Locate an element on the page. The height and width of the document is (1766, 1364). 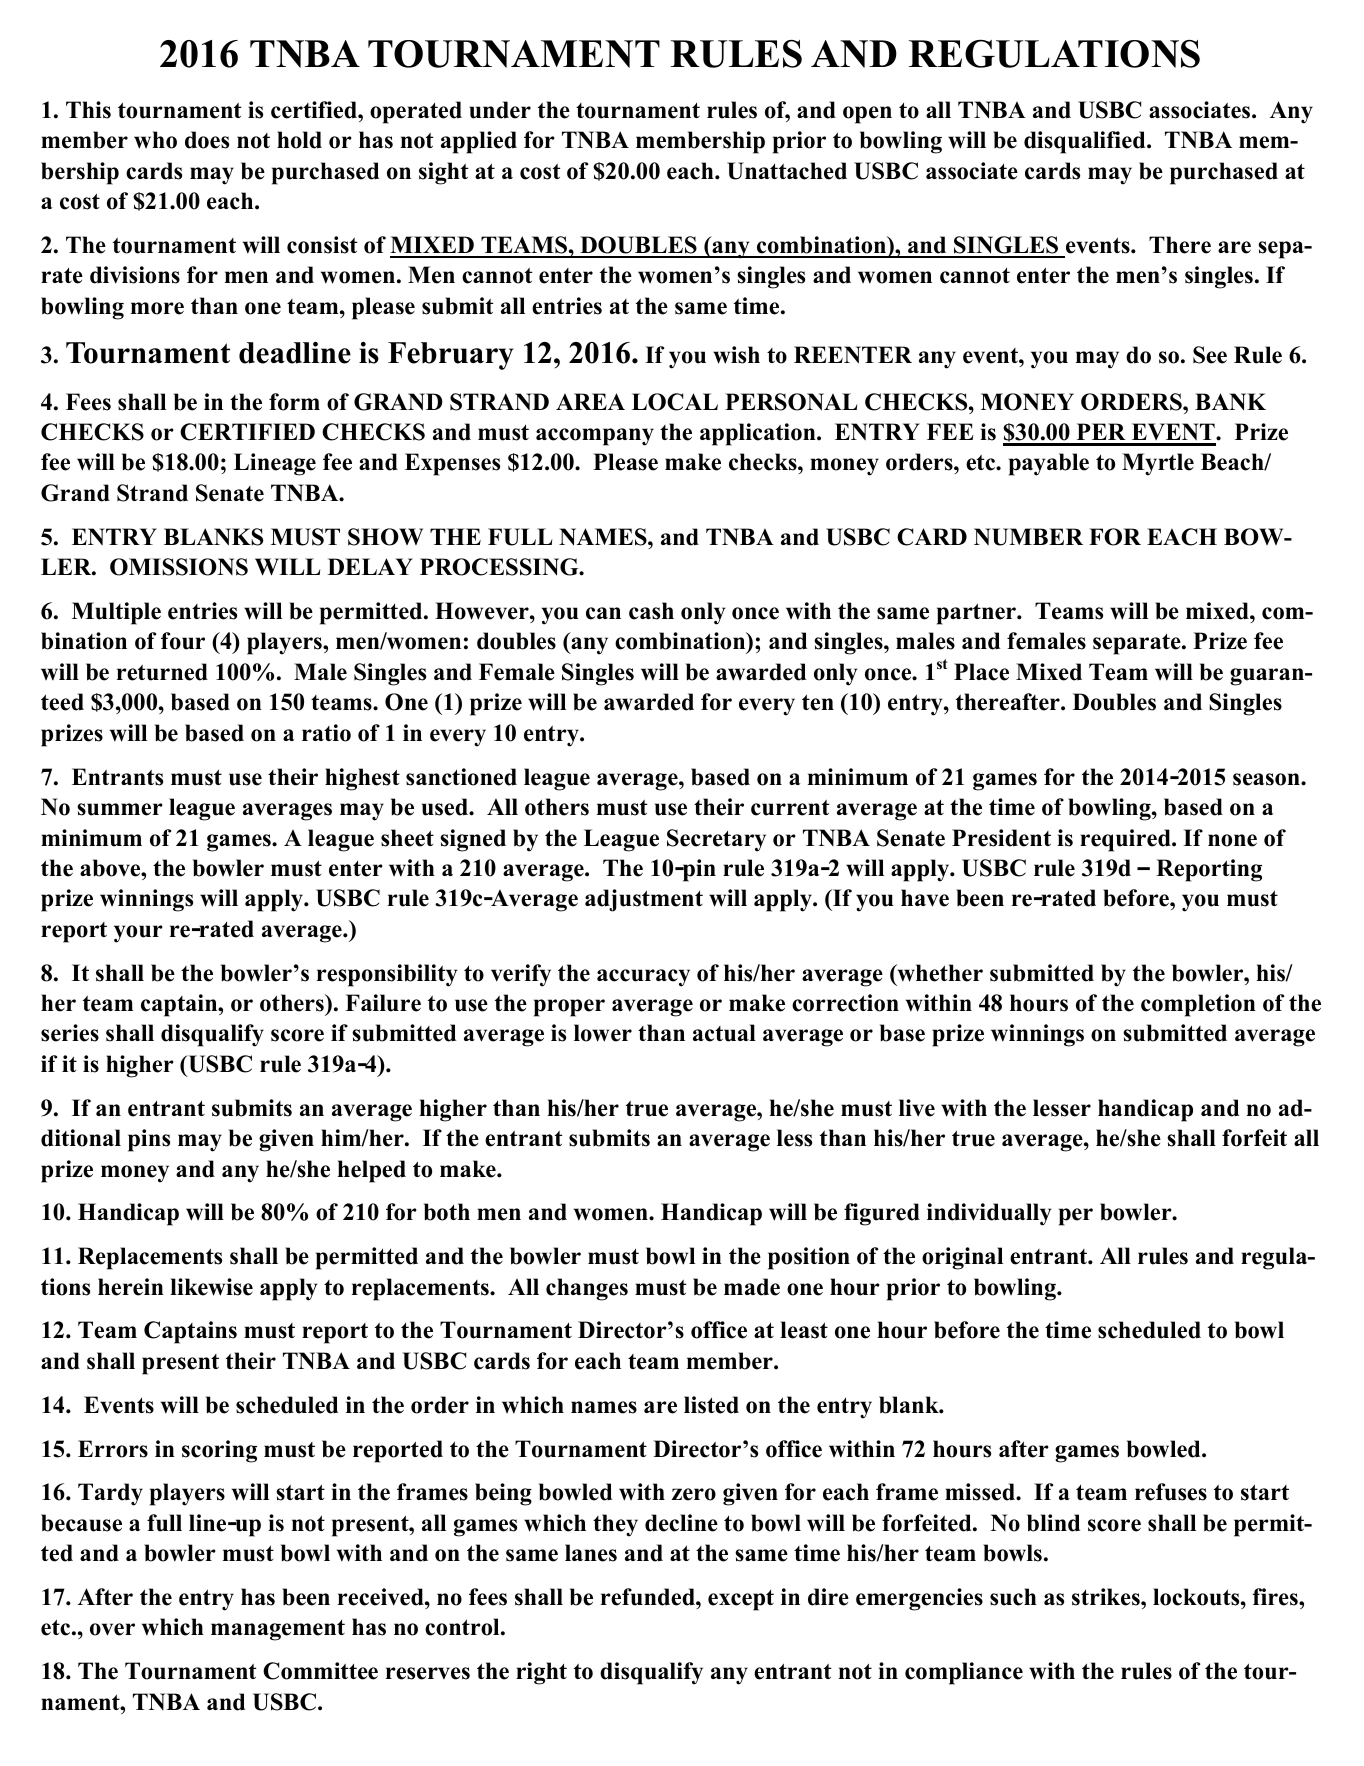
required is located at coordinates (1126, 840).
